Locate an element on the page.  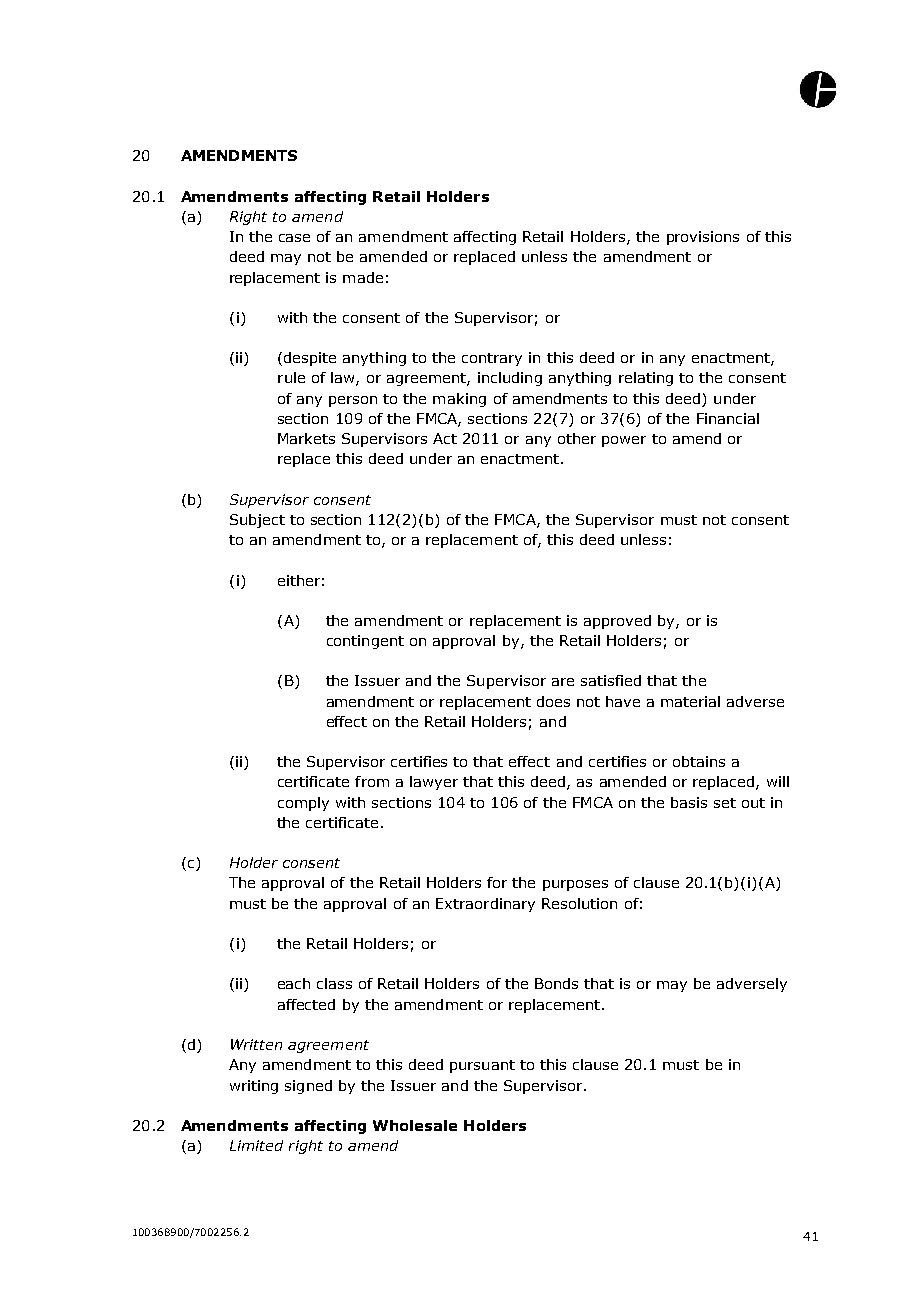
contrary is located at coordinates (492, 359).
